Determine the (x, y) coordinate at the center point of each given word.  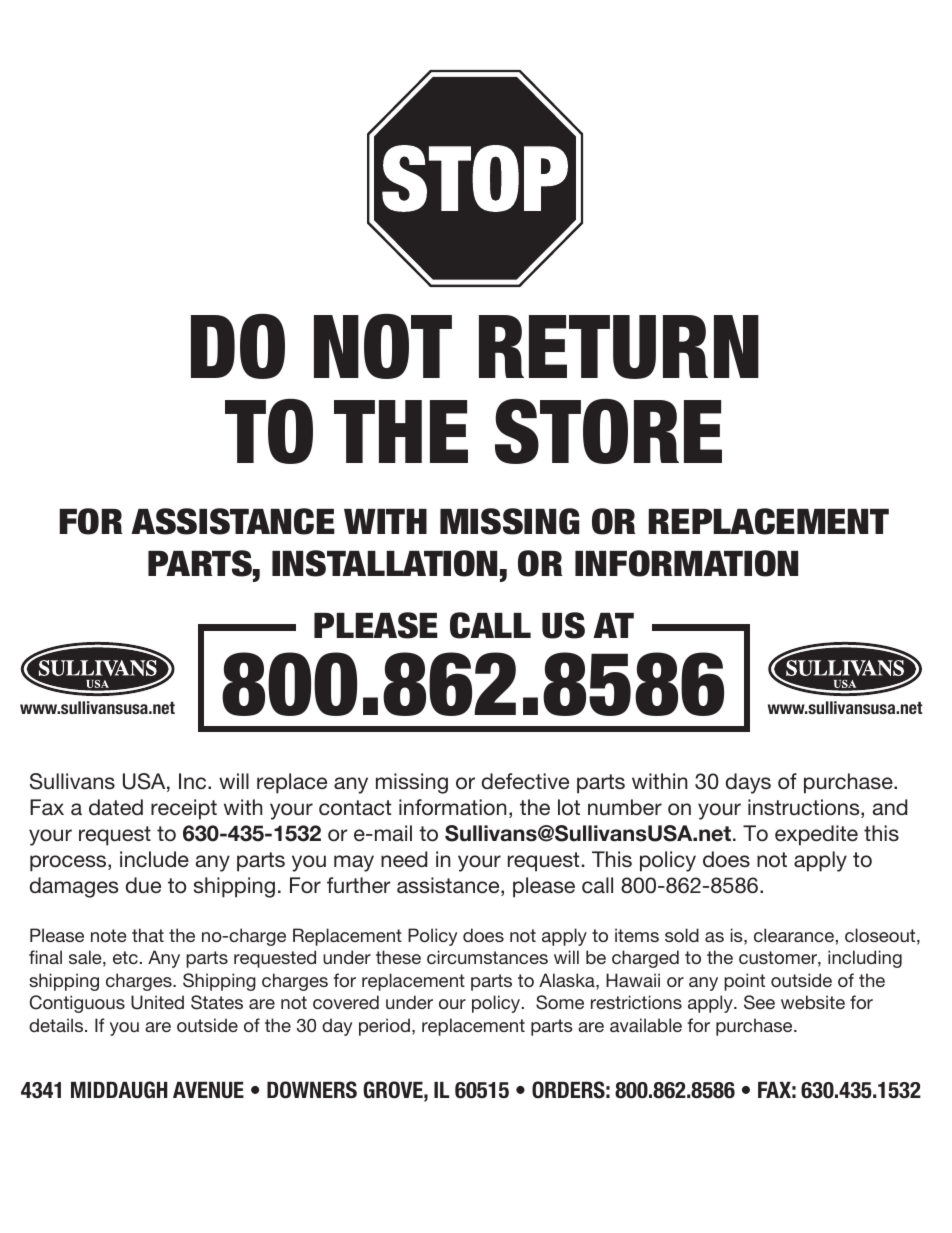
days (748, 783)
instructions (805, 808)
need (404, 859)
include (154, 859)
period (384, 1027)
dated (116, 807)
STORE (608, 431)
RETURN (619, 347)
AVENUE (208, 1090)
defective (525, 781)
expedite (816, 835)
